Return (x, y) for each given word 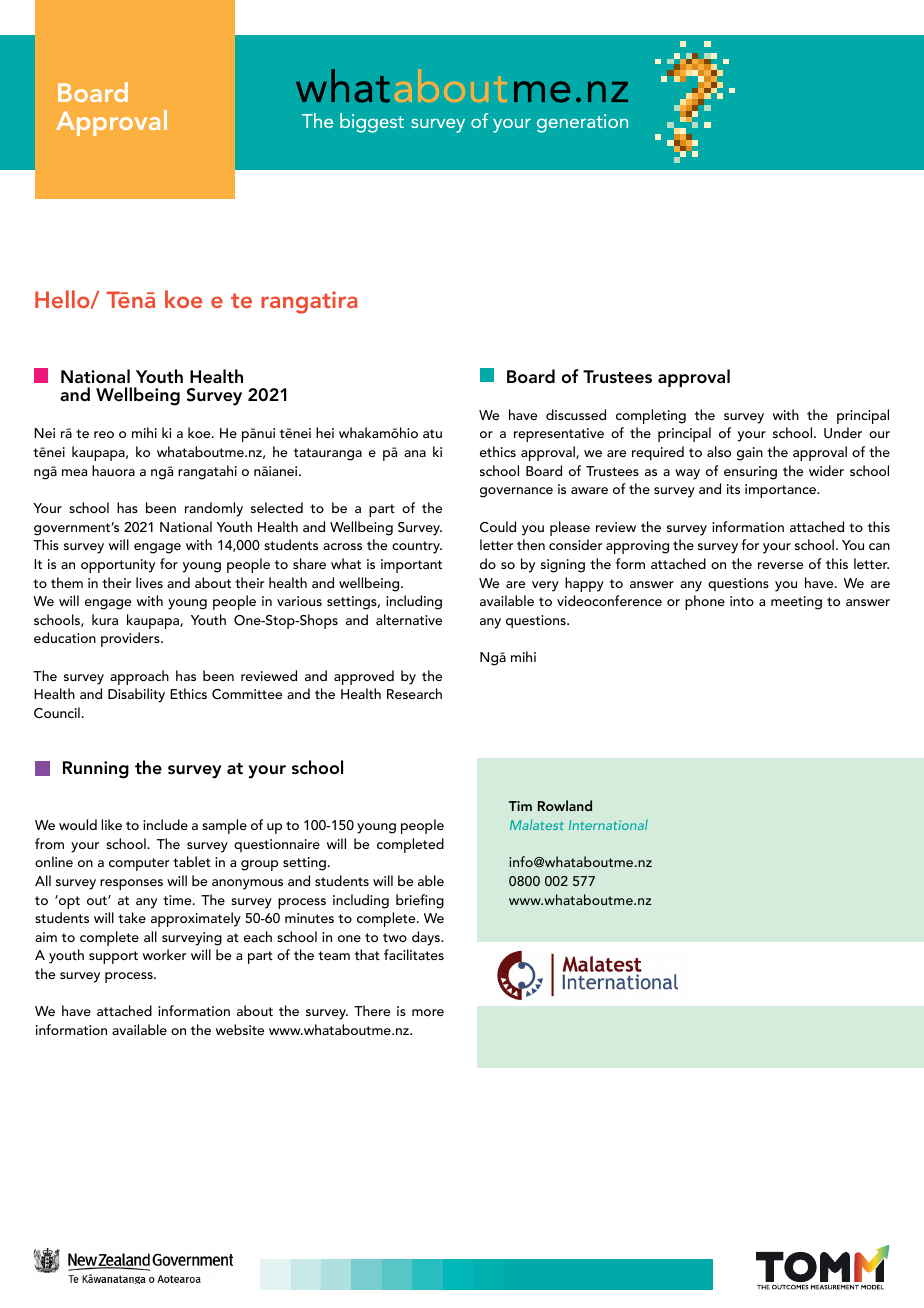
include (165, 824)
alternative (409, 619)
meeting (796, 603)
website (240, 1029)
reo (104, 434)
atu (432, 433)
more (428, 1012)
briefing (420, 901)
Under (843, 433)
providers (131, 639)
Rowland (565, 805)
